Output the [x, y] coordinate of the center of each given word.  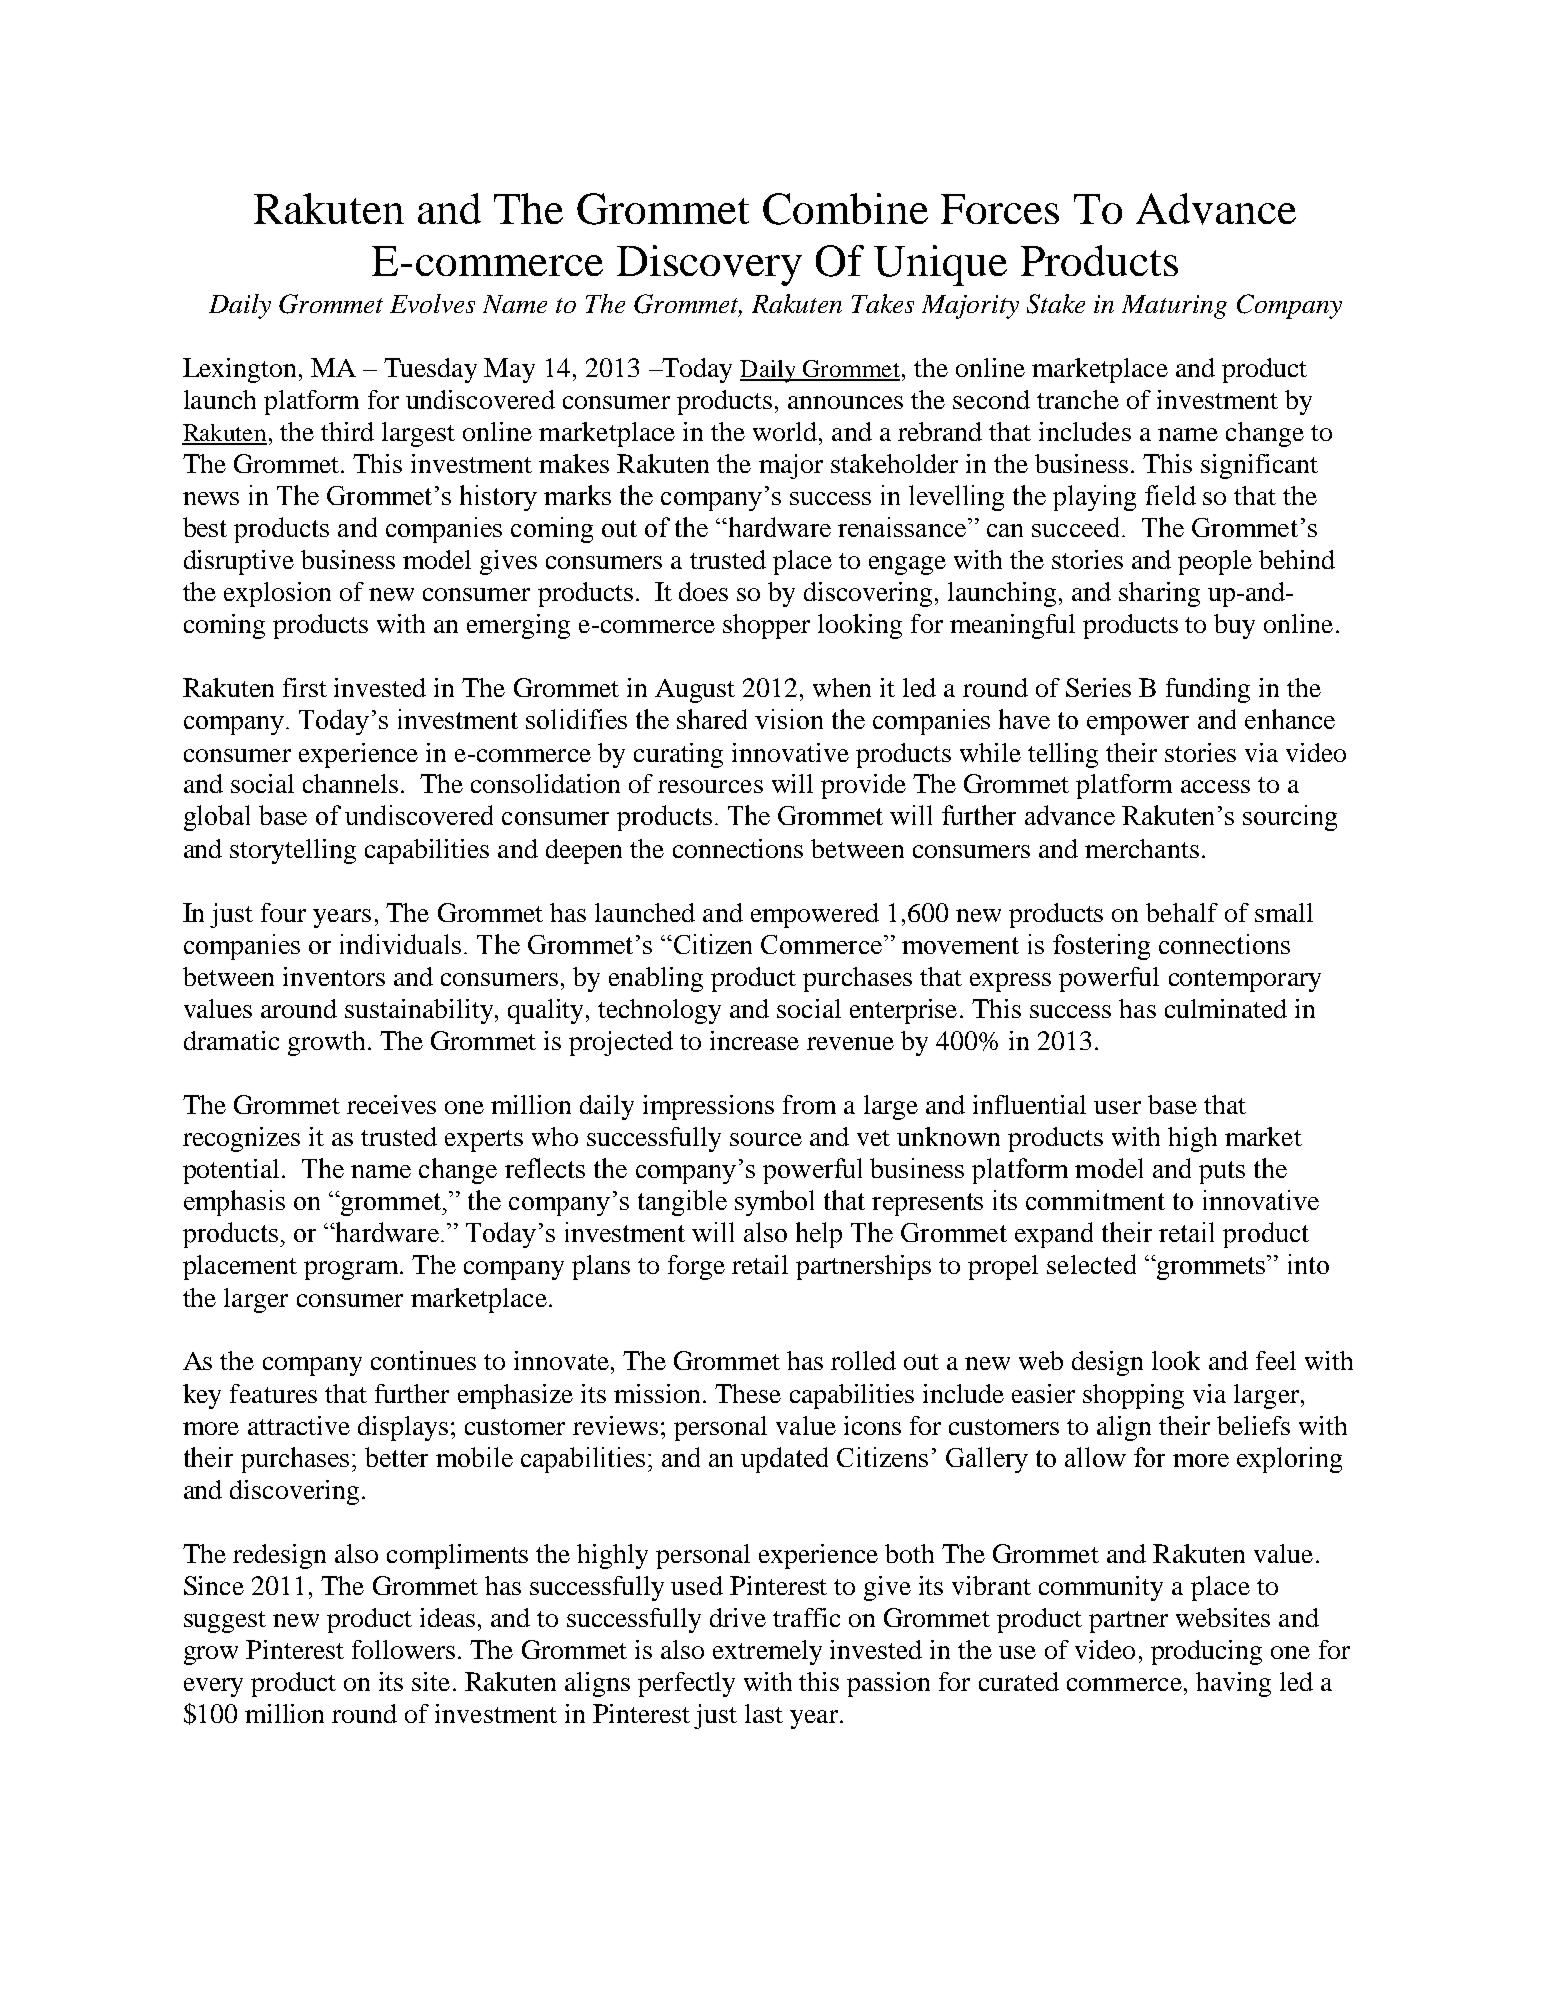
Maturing [1174, 307]
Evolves [432, 303]
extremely [767, 1652]
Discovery [709, 265]
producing [1206, 1652]
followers [403, 1649]
